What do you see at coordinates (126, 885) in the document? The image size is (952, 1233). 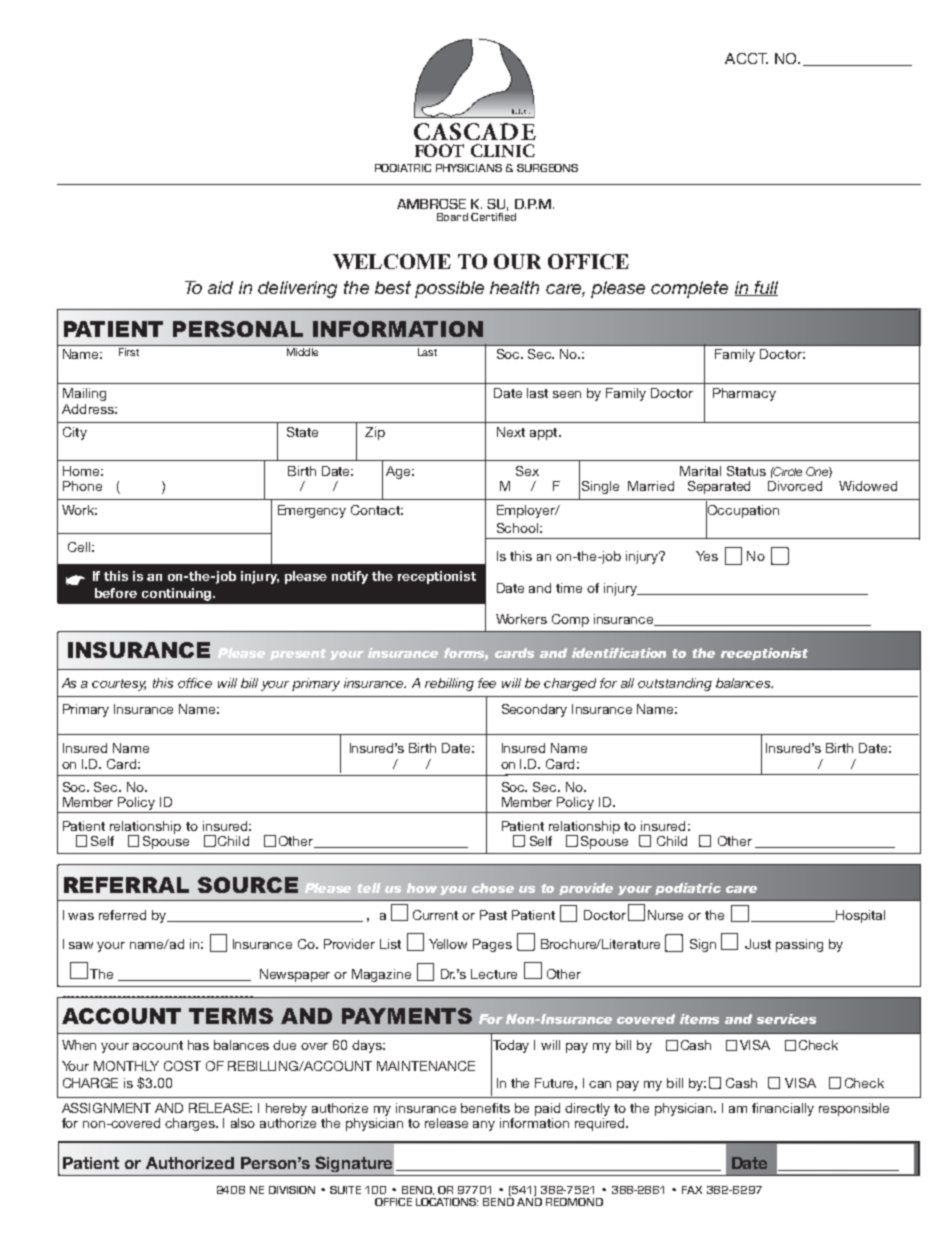 I see `REFERRAL` at bounding box center [126, 885].
